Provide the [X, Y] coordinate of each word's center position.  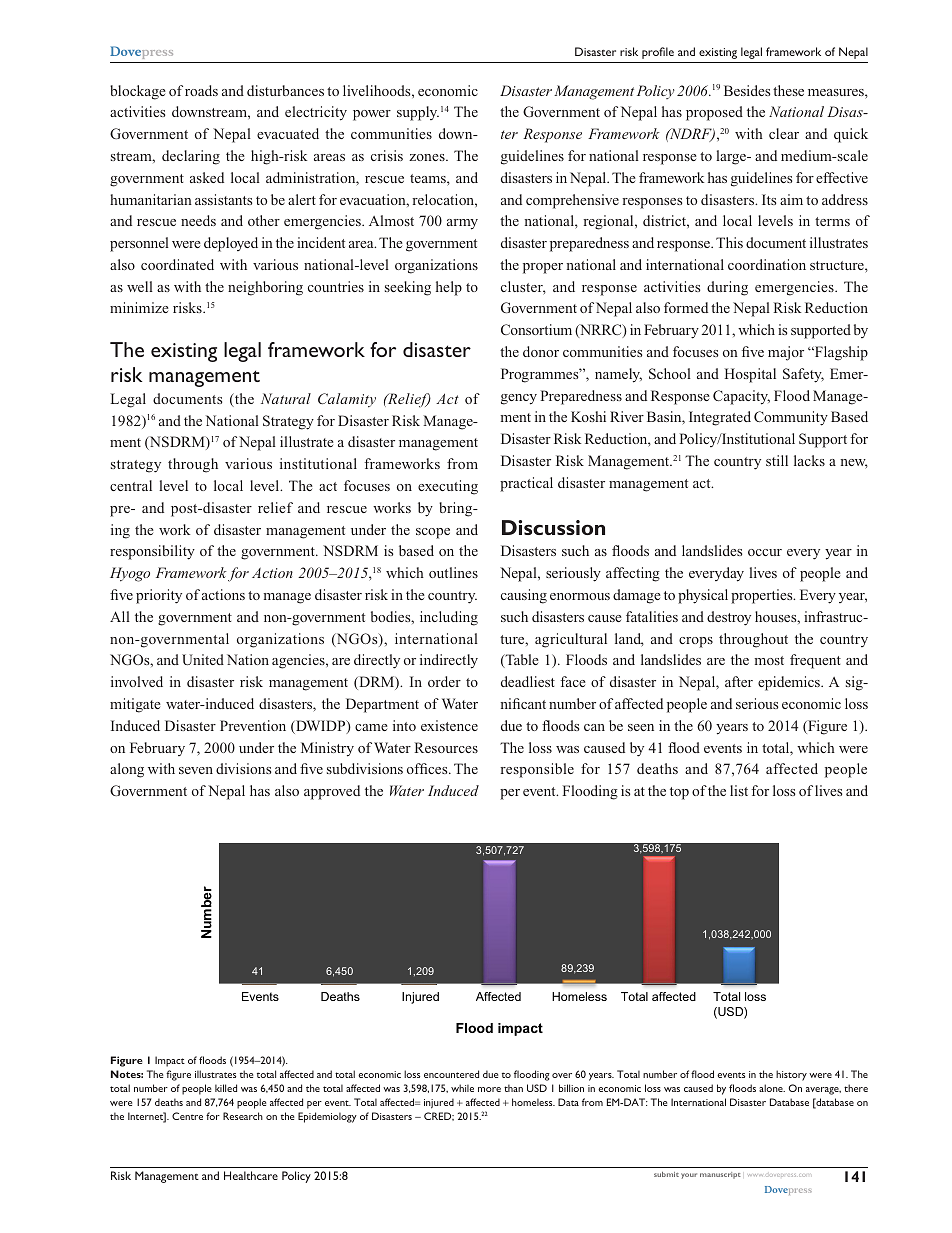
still [777, 460]
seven [196, 770]
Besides [747, 90]
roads [201, 90]
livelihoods [378, 90]
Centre [187, 1116]
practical [526, 484]
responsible [537, 770]
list [739, 790]
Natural [286, 398]
